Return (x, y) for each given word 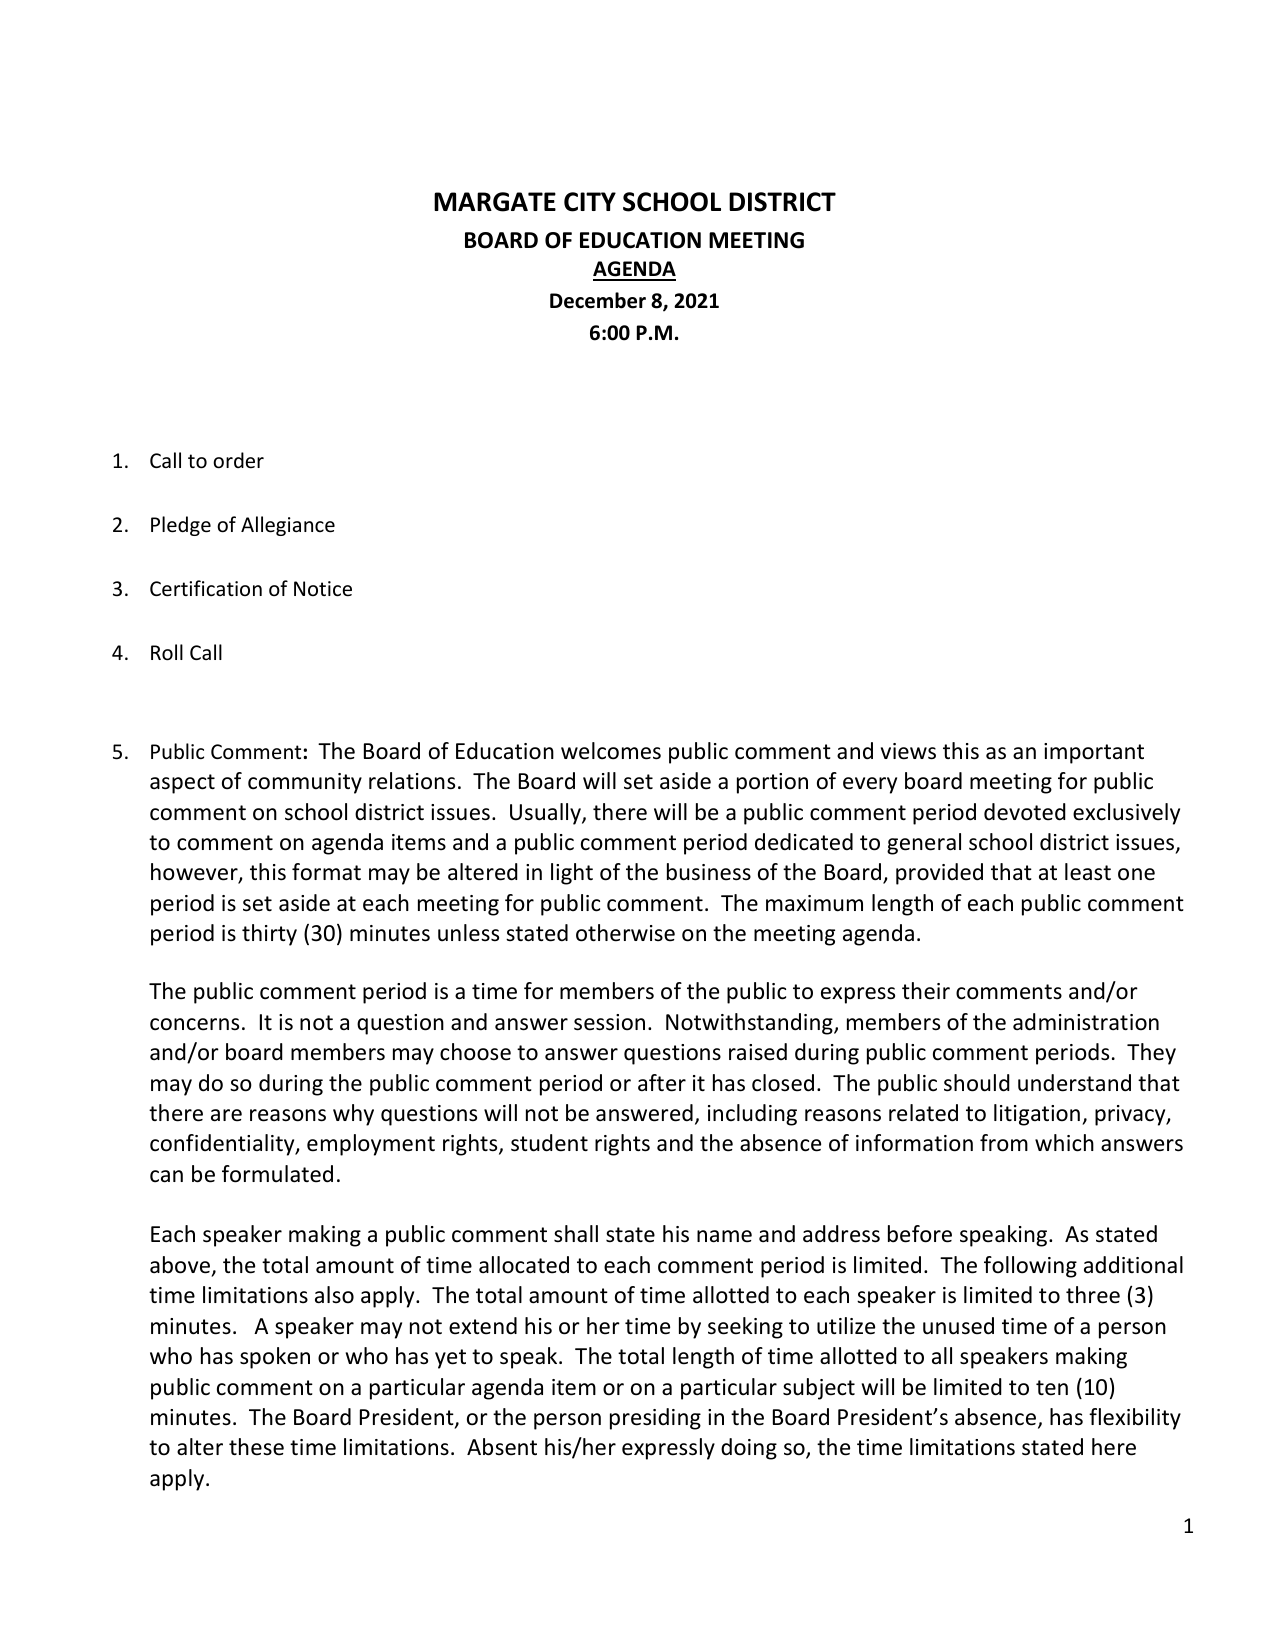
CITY (590, 202)
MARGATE (495, 202)
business (709, 872)
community (305, 783)
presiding (655, 1419)
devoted (1025, 812)
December (598, 300)
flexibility (1135, 1419)
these (256, 1447)
